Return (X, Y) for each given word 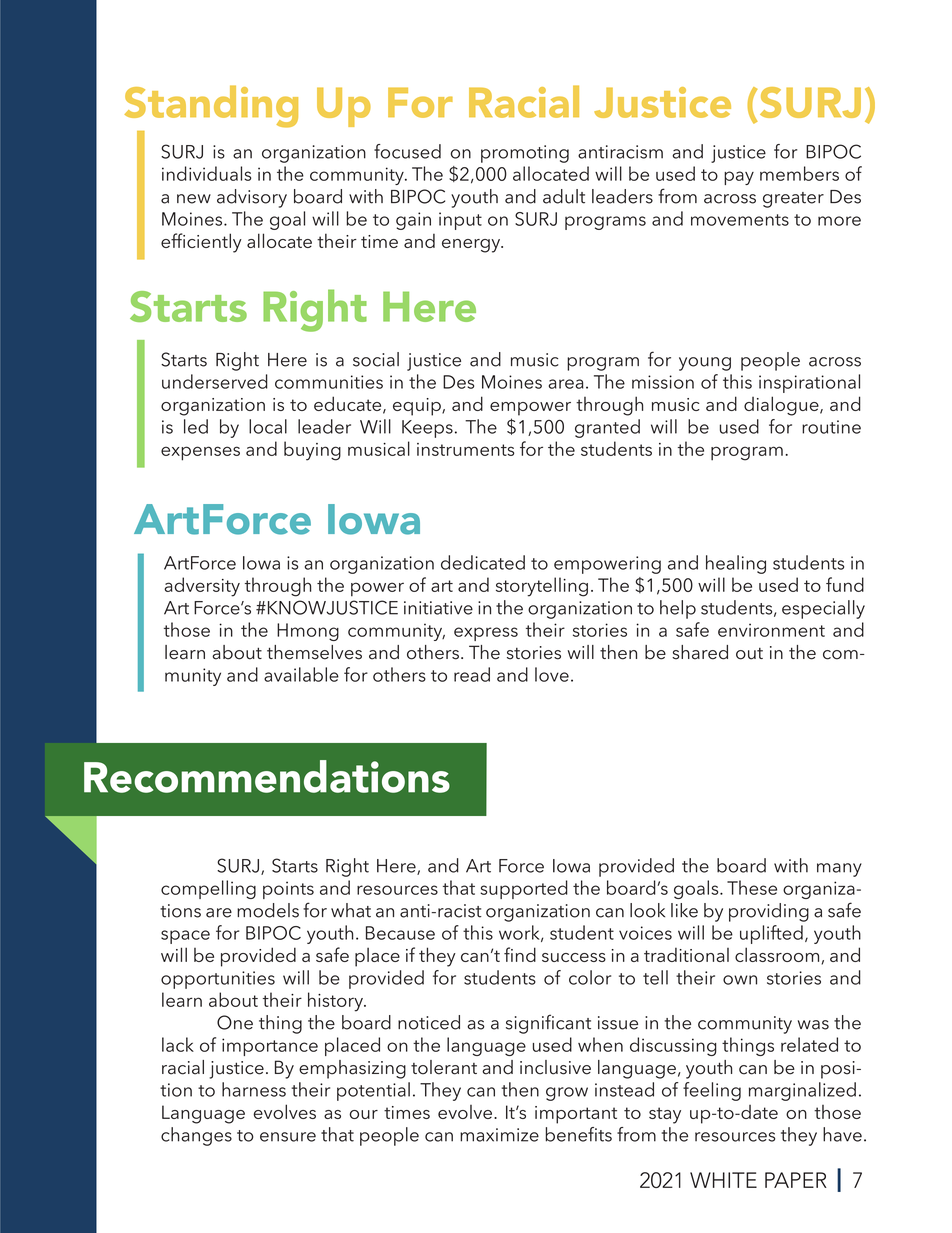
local (268, 426)
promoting (525, 154)
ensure (288, 1137)
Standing (211, 106)
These (752, 887)
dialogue (782, 406)
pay (739, 178)
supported (524, 889)
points (288, 890)
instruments (465, 449)
